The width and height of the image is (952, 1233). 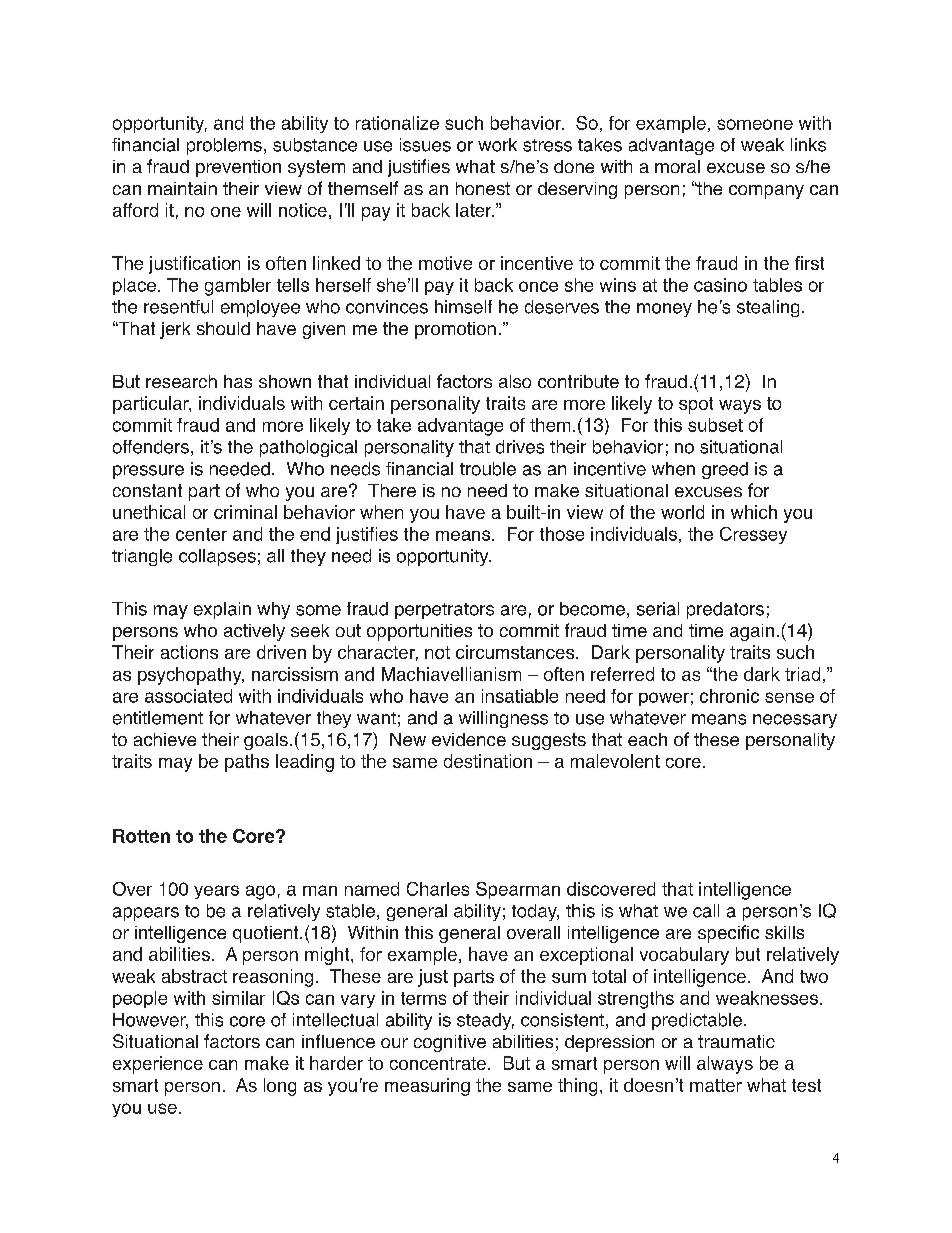 What do you see at coordinates (497, 145) in the image?
I see `work` at bounding box center [497, 145].
